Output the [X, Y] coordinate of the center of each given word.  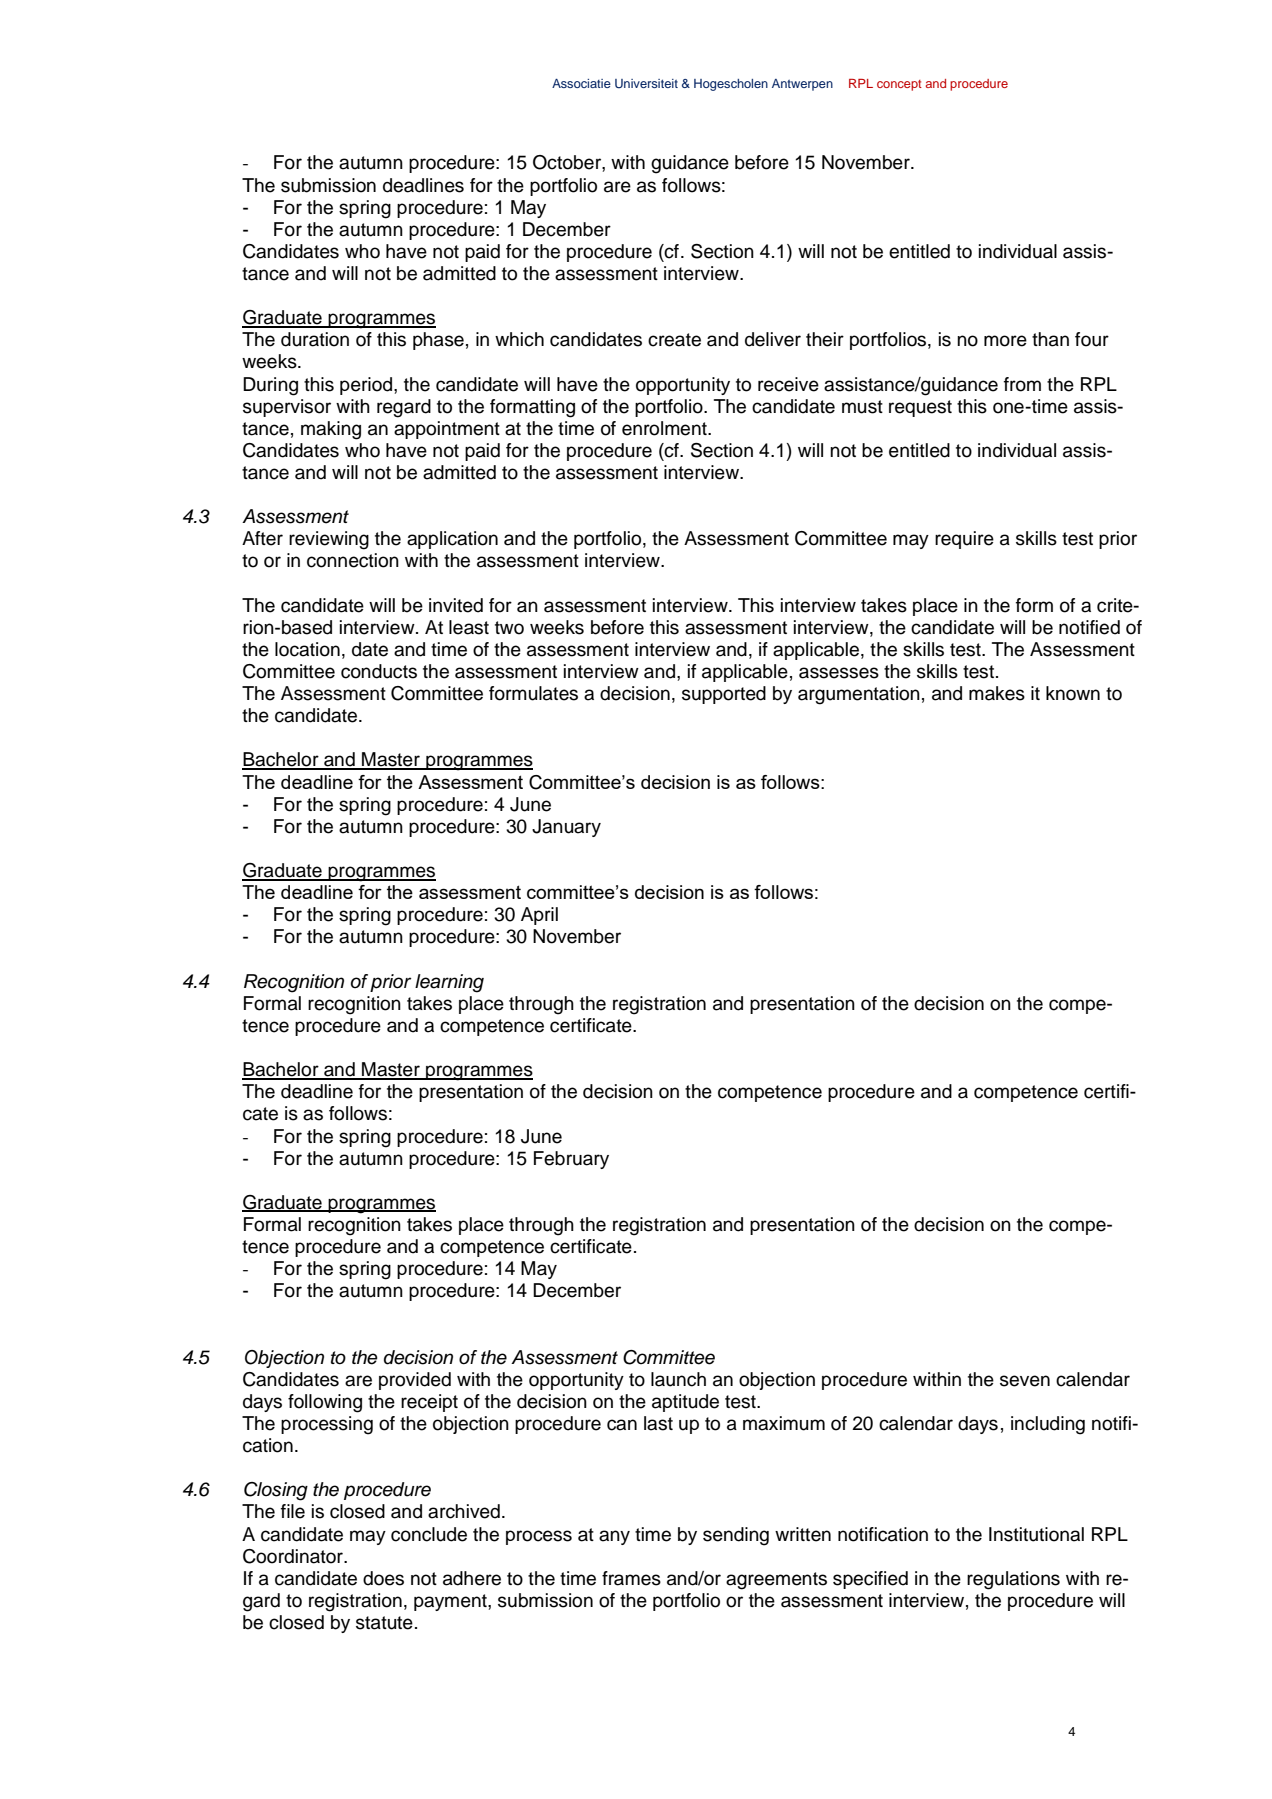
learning [449, 983]
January [566, 828]
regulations [1013, 1580]
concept [899, 85]
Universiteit [646, 84]
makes [997, 693]
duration [315, 339]
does [383, 1578]
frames [631, 1578]
